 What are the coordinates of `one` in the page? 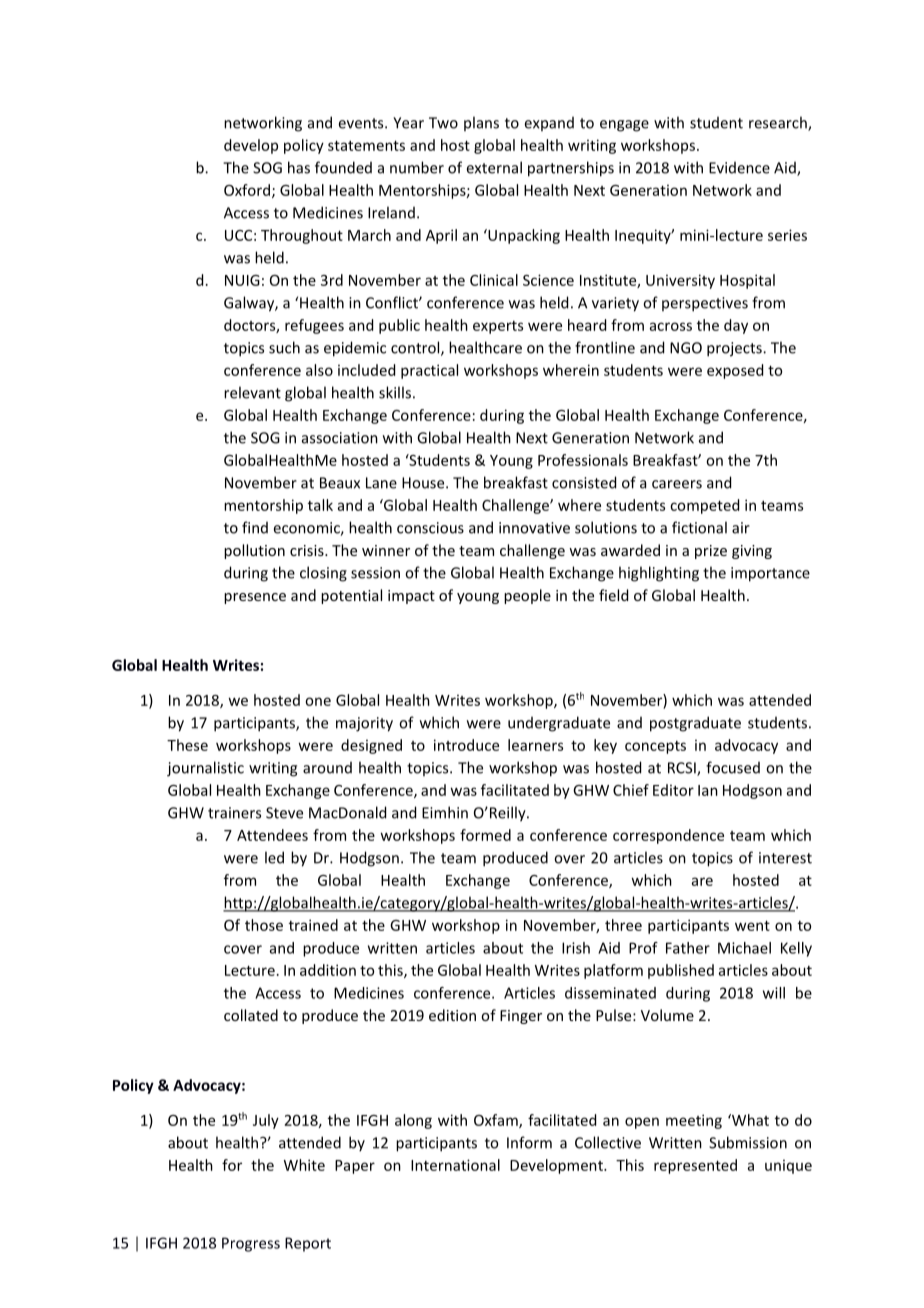 It's located at (318, 701).
